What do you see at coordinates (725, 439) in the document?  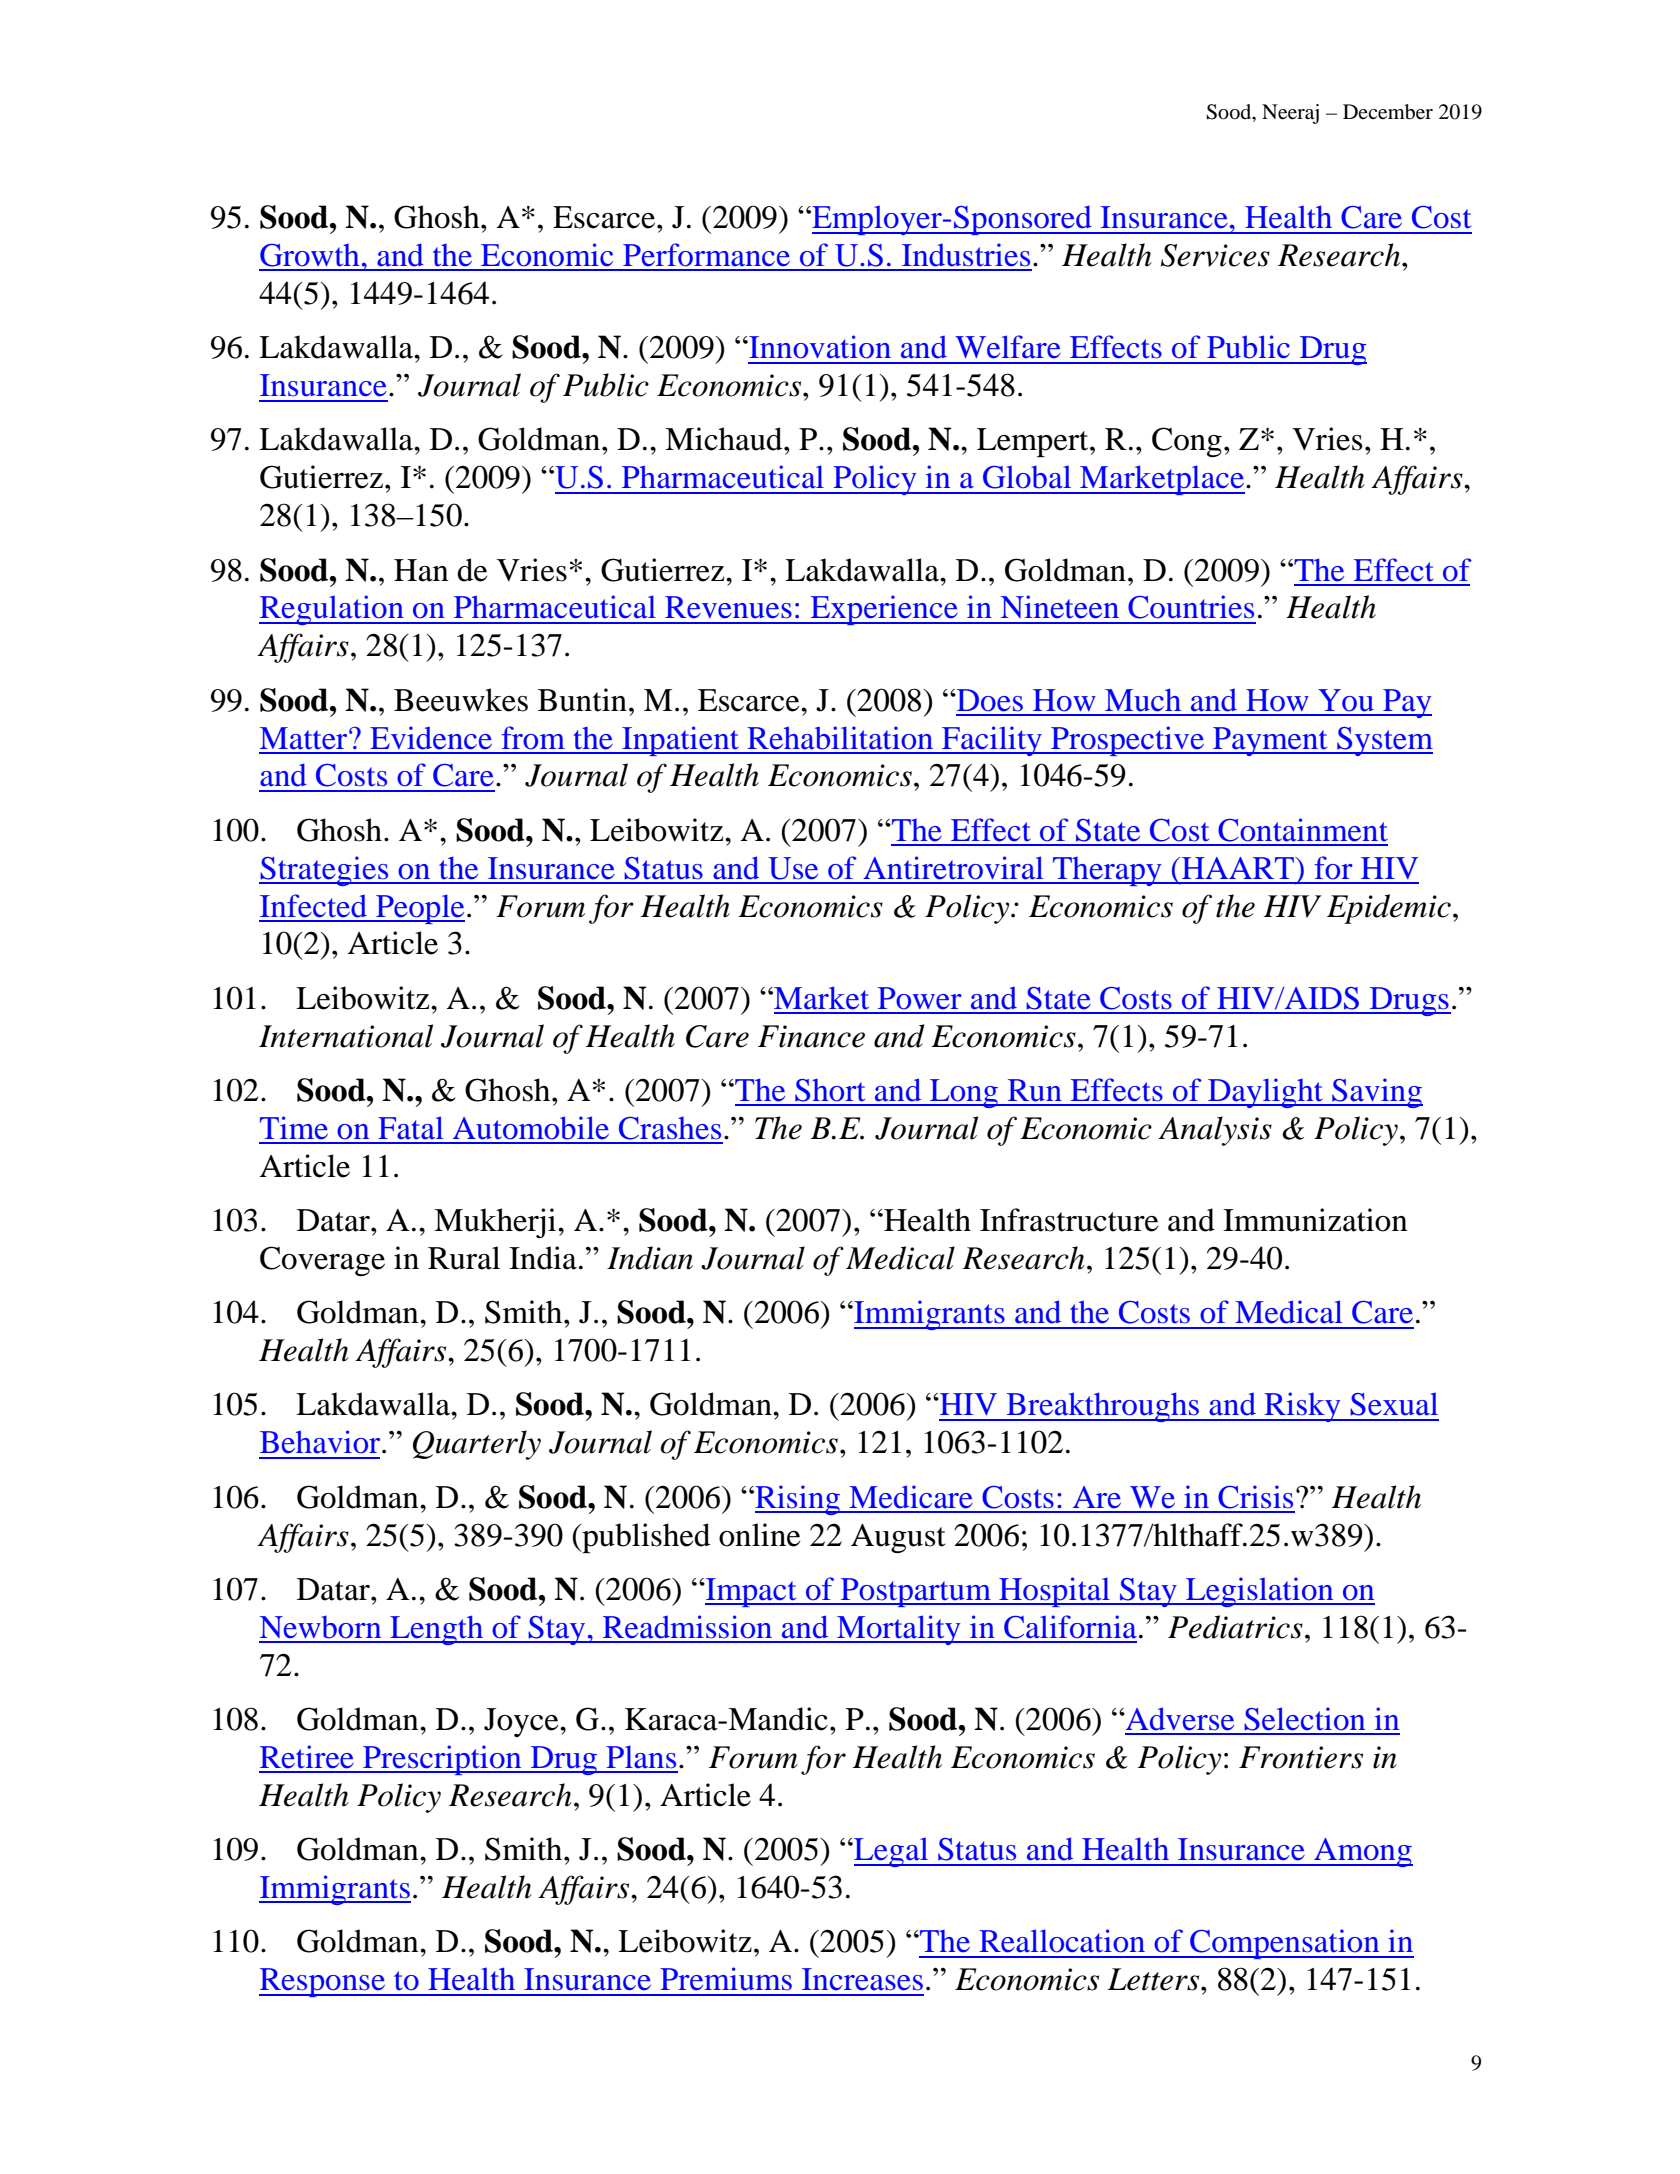 I see `Michaud` at bounding box center [725, 439].
